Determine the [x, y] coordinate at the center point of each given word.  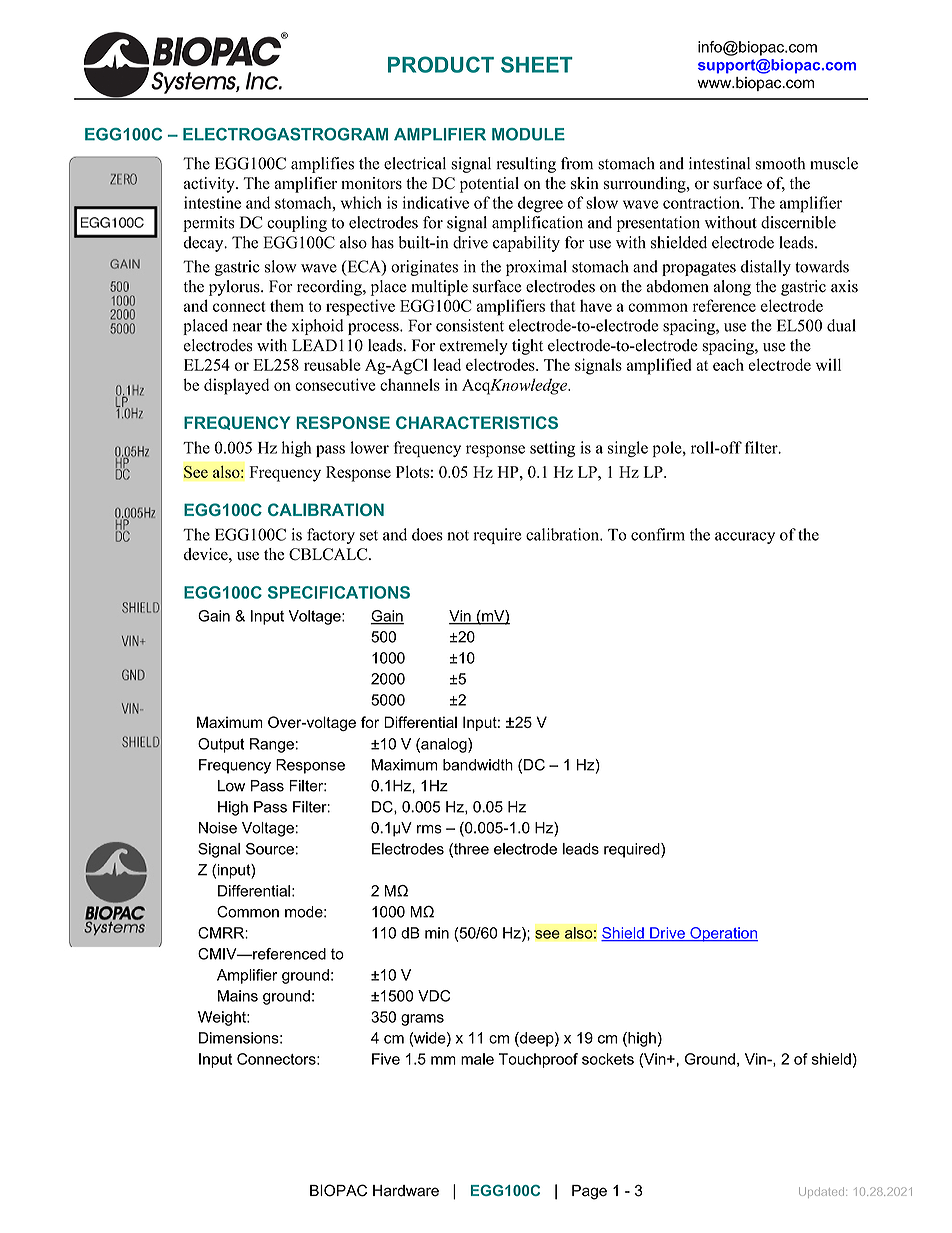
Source [270, 849]
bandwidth [478, 765]
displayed [236, 386]
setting [552, 449]
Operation [723, 934]
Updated [823, 1192]
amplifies [322, 165]
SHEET [537, 64]
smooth [780, 163]
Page [589, 1192]
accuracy [745, 538]
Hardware [406, 1191]
